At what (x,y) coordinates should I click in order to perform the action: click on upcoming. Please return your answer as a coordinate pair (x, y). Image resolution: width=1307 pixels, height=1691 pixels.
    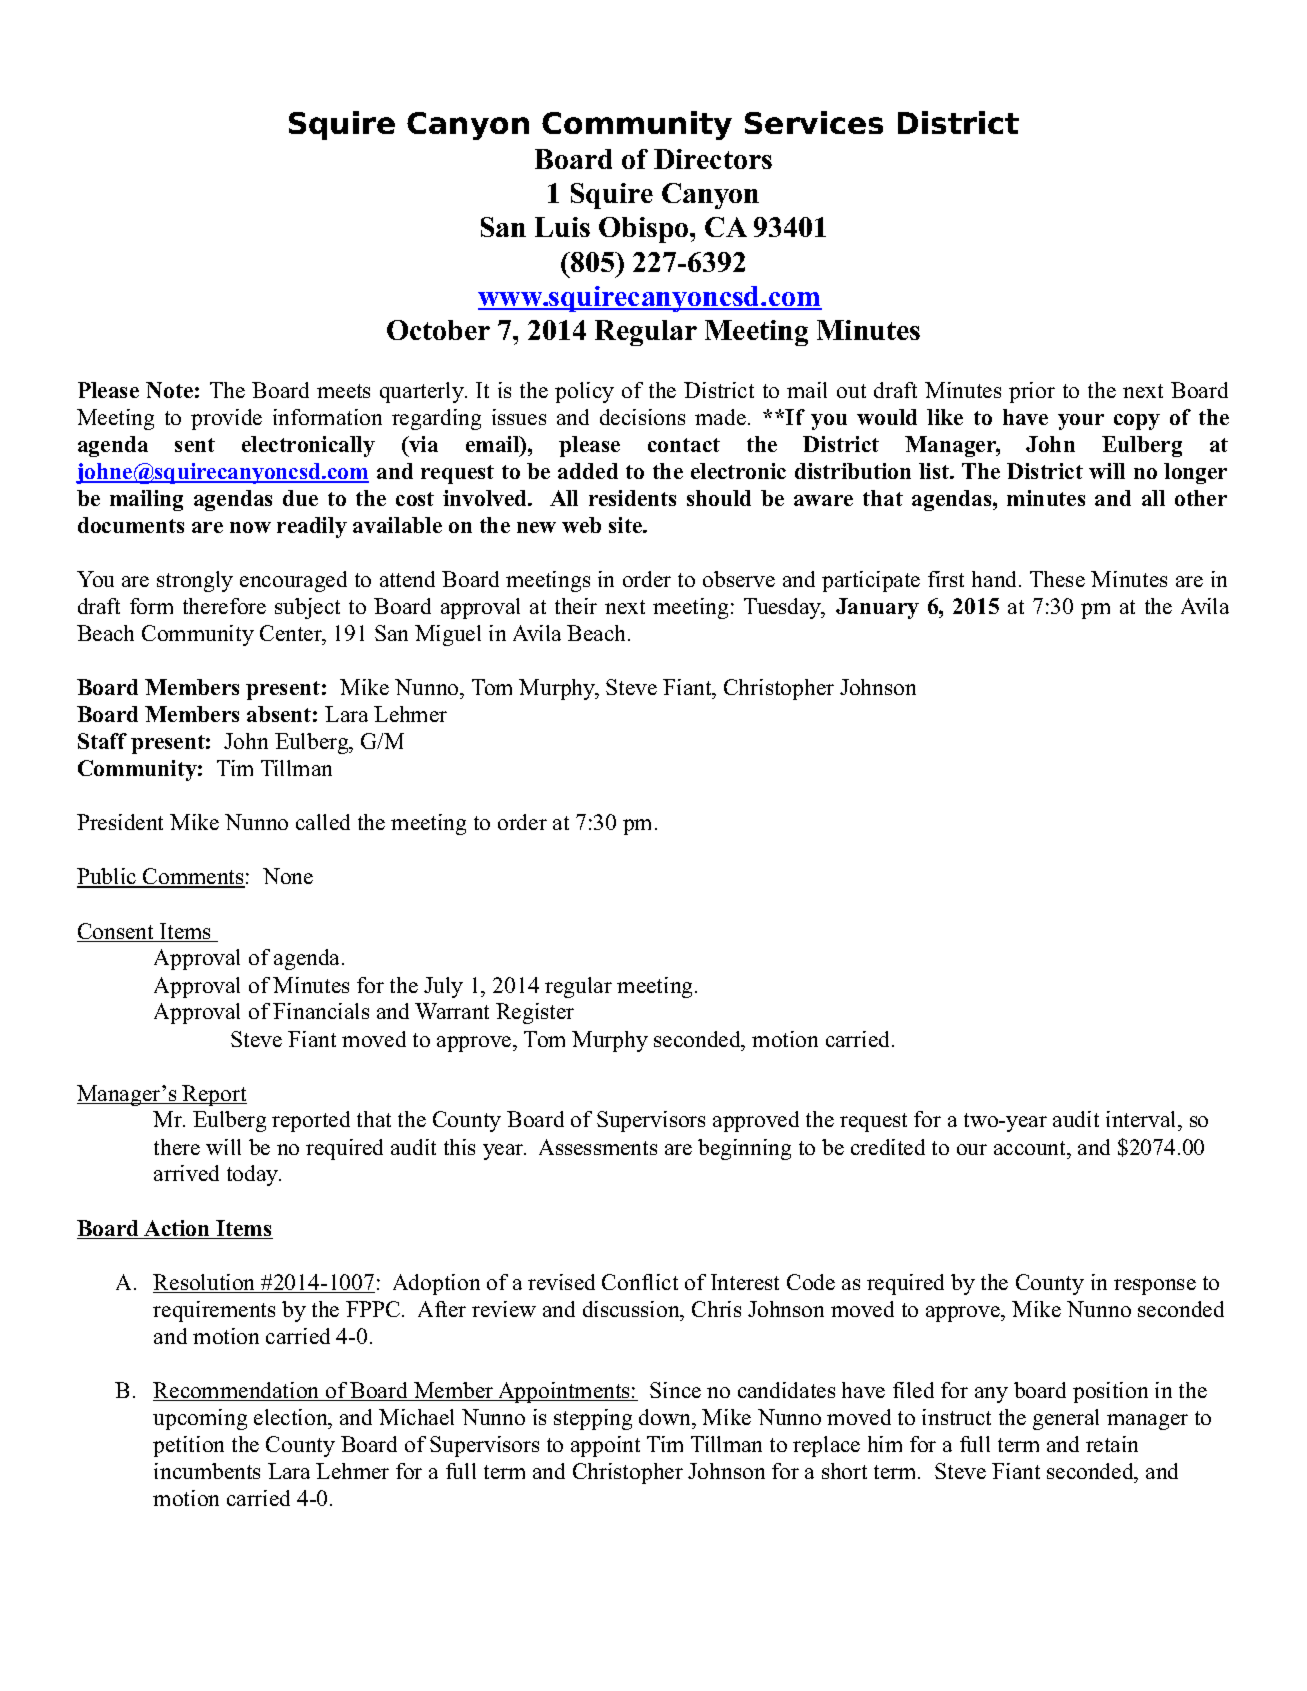
    Looking at the image, I should click on (200, 1419).
